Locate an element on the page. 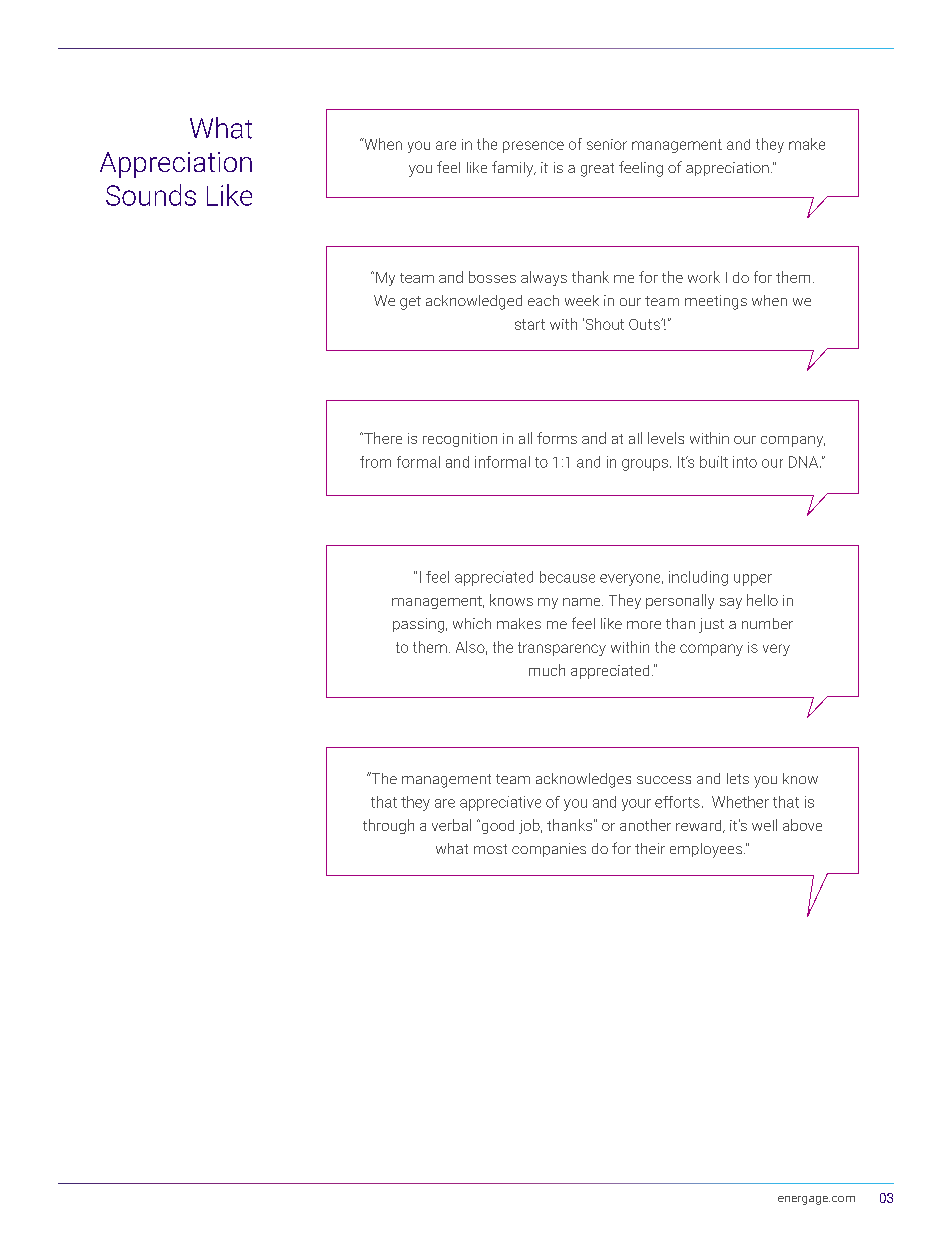 This document has height=1233, width=952. just is located at coordinates (711, 625).
